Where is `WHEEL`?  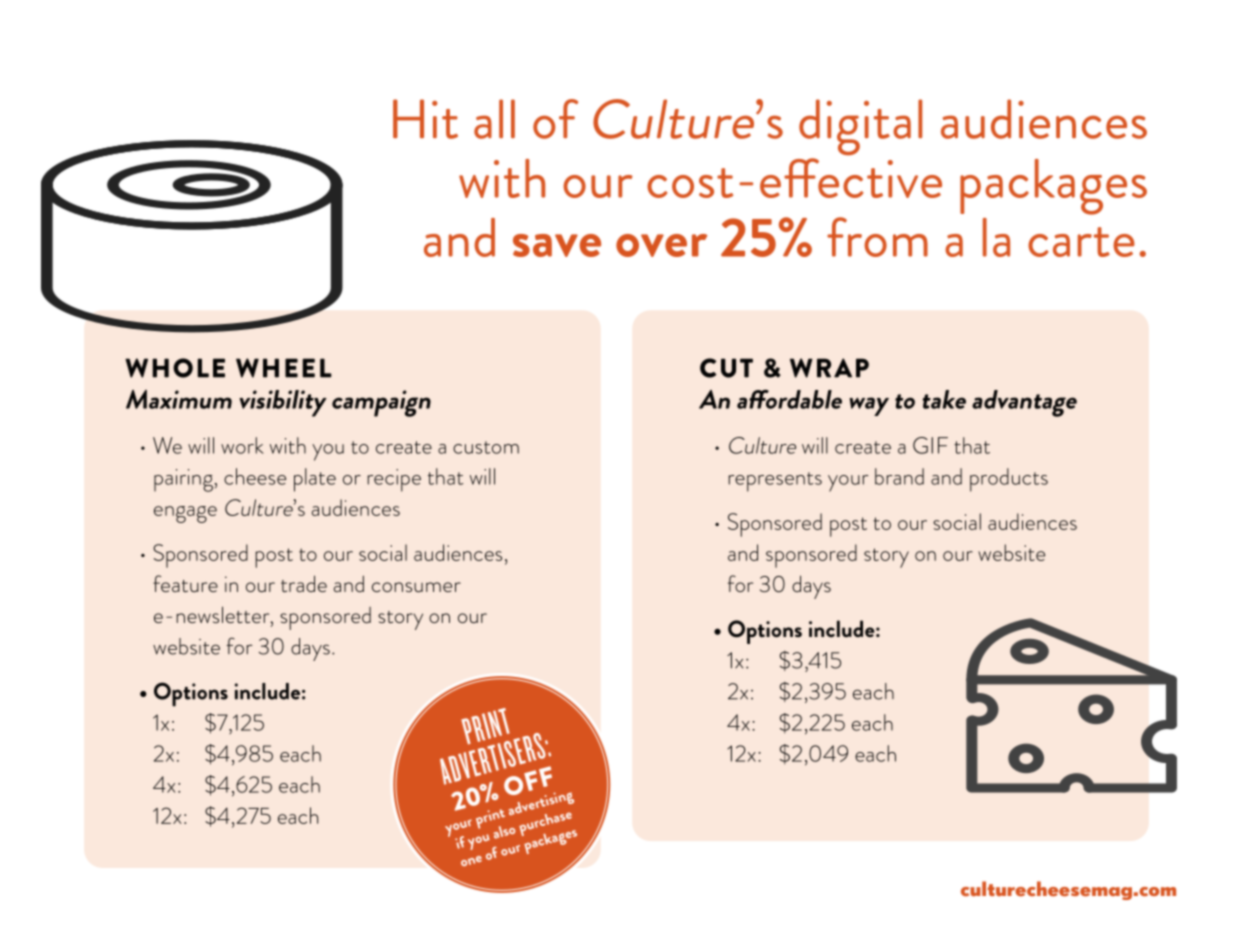
WHEEL is located at coordinates (284, 368).
